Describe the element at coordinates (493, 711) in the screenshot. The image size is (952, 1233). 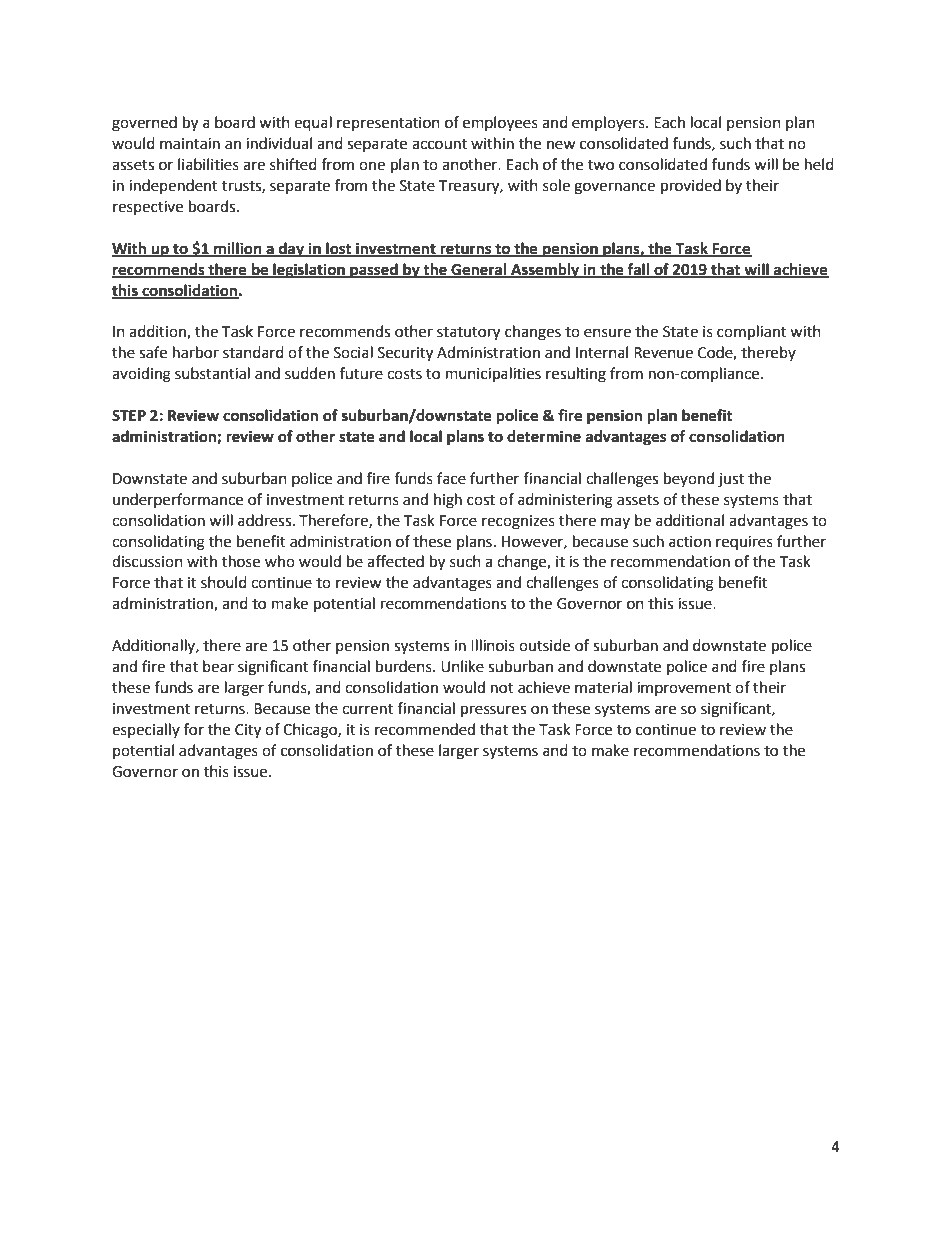
I see `pressures` at that location.
